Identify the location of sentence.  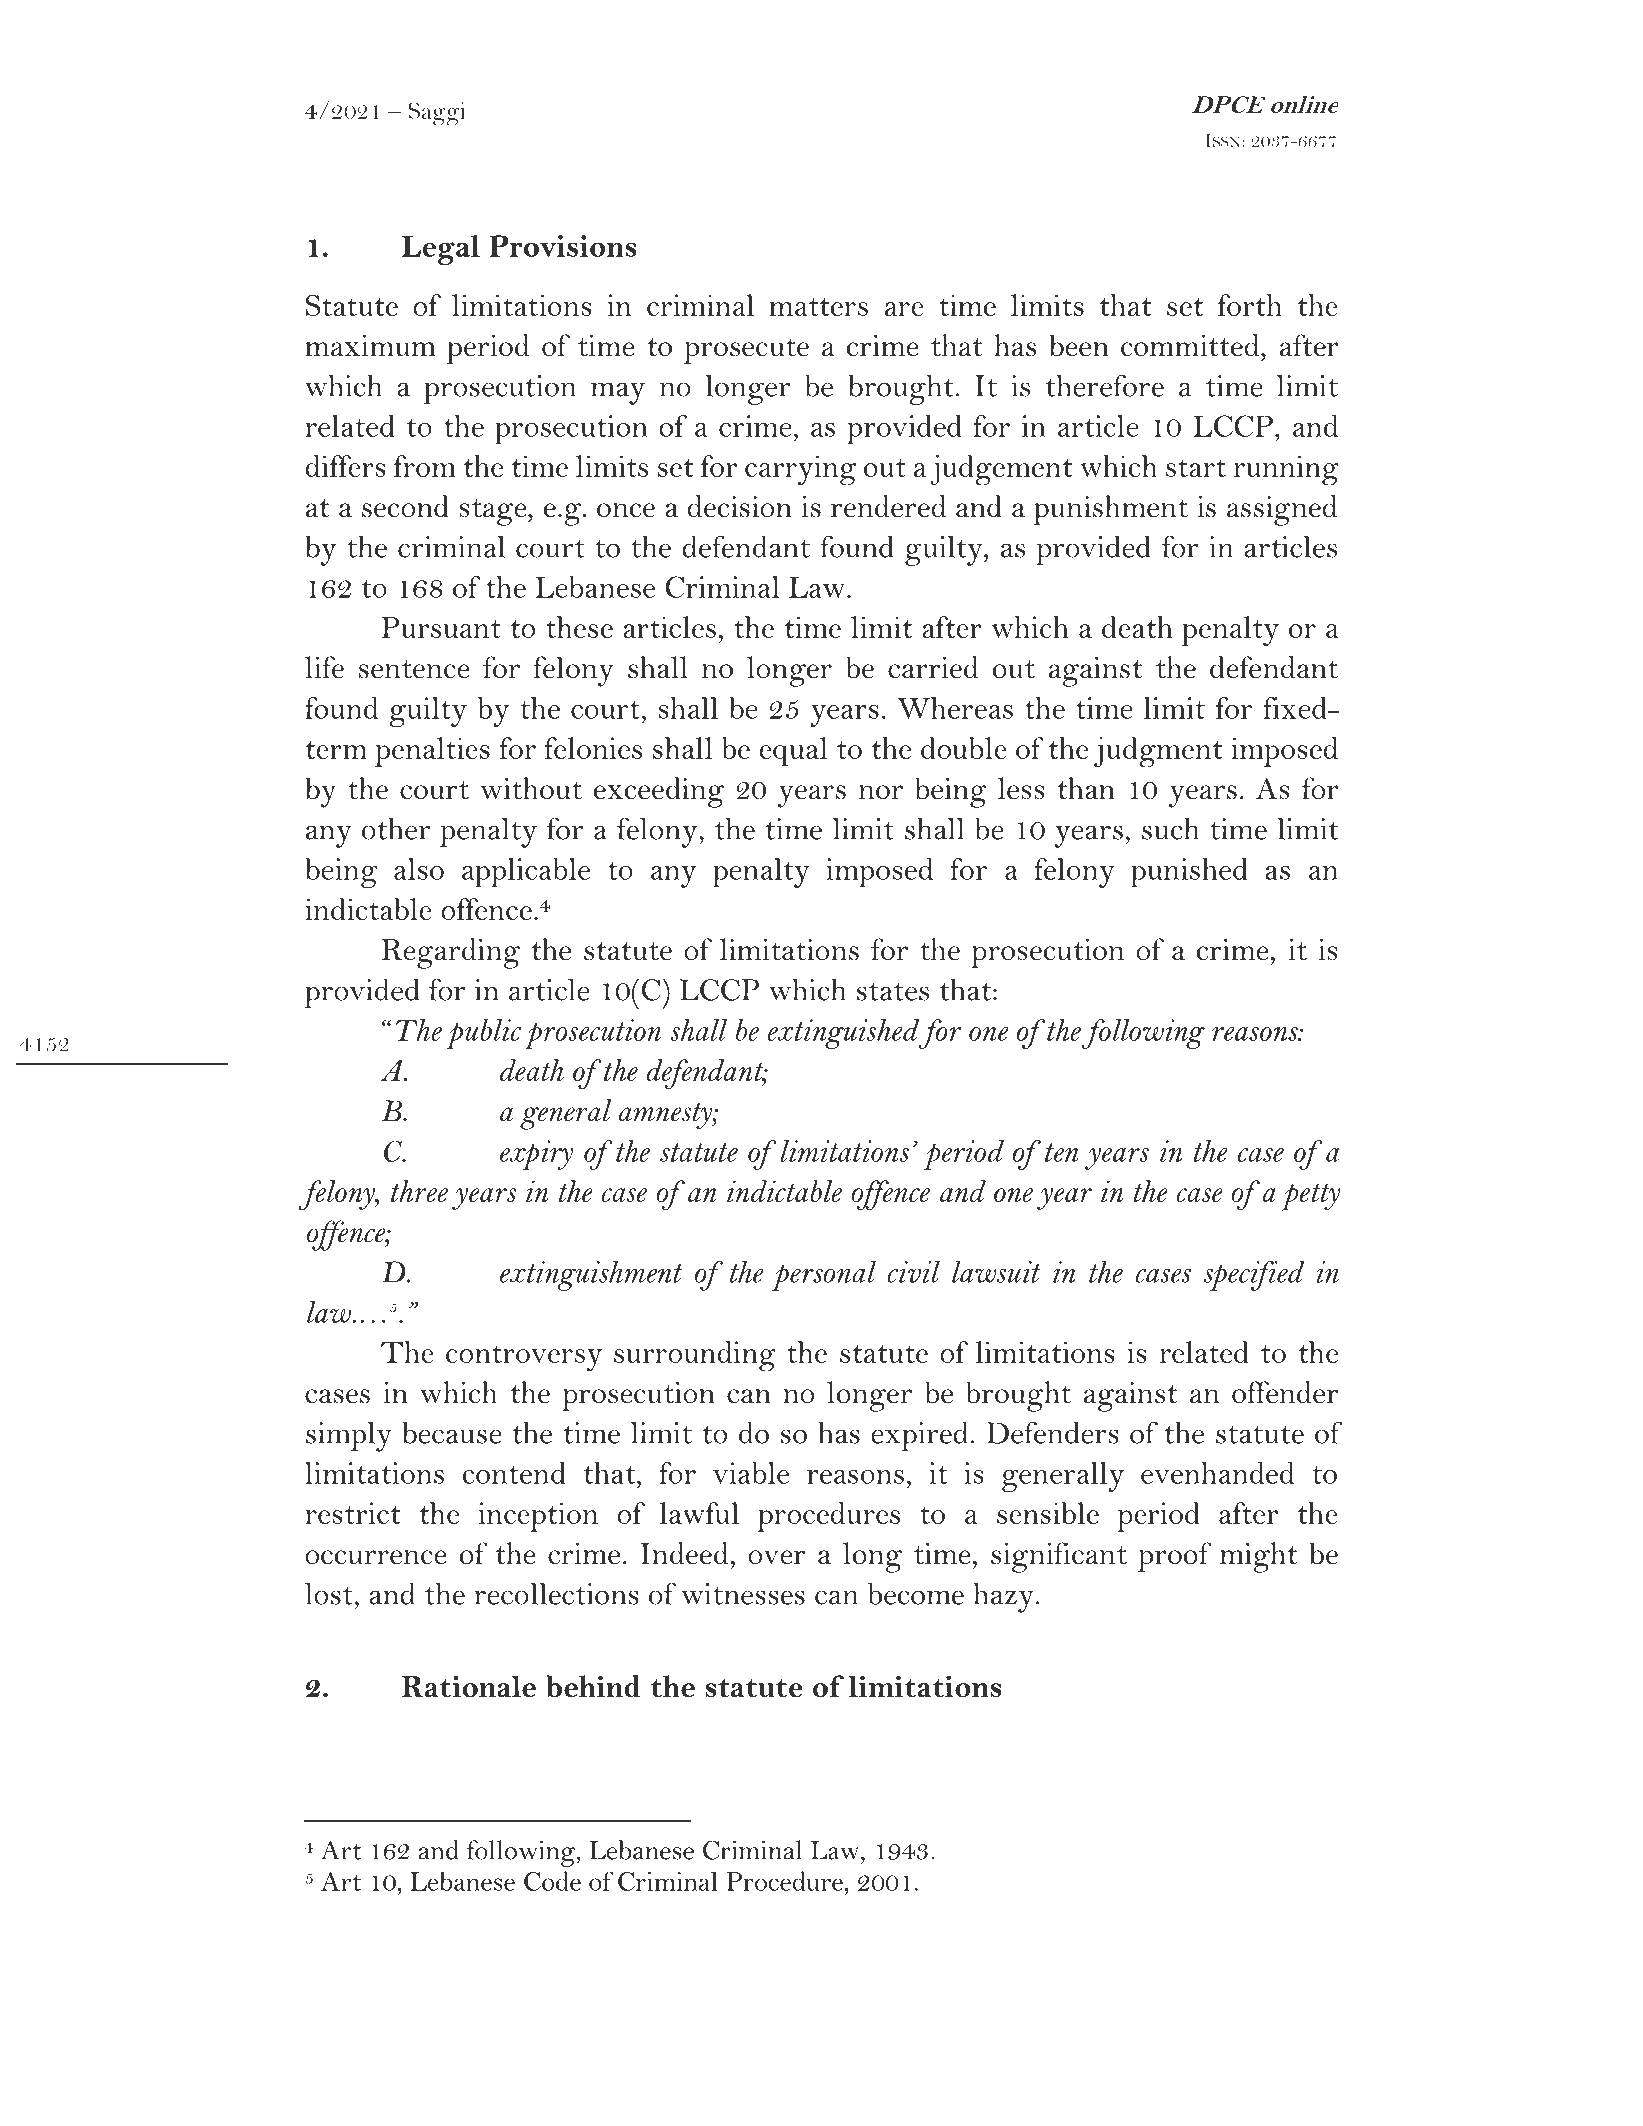
(414, 669).
